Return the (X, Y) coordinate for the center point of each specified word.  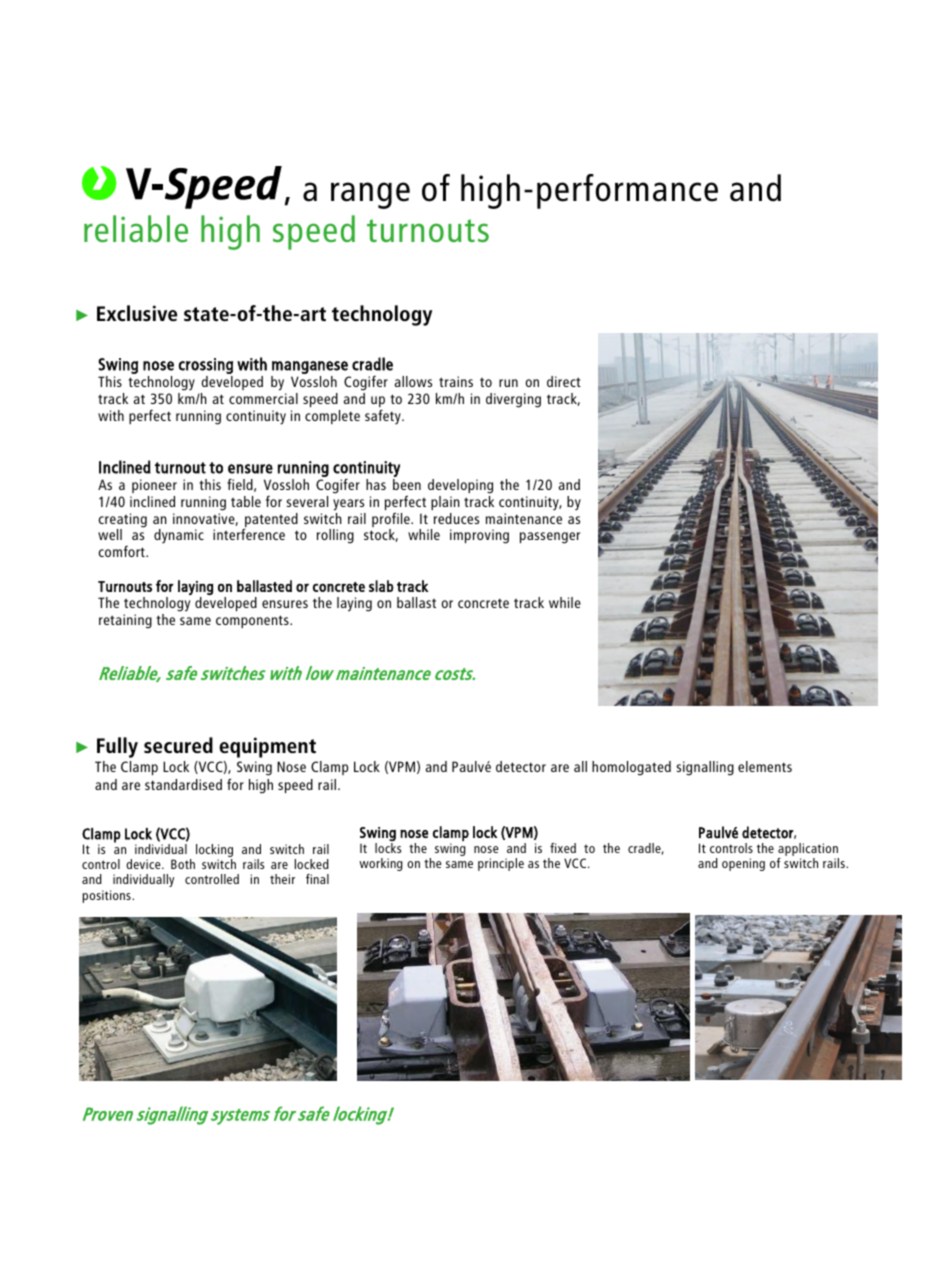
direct (564, 381)
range (370, 195)
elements (765, 766)
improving (479, 536)
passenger (550, 538)
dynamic (179, 536)
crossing (206, 366)
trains (456, 381)
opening (743, 864)
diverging (513, 400)
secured (178, 745)
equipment (267, 747)
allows (413, 381)
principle (501, 864)
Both (183, 864)
